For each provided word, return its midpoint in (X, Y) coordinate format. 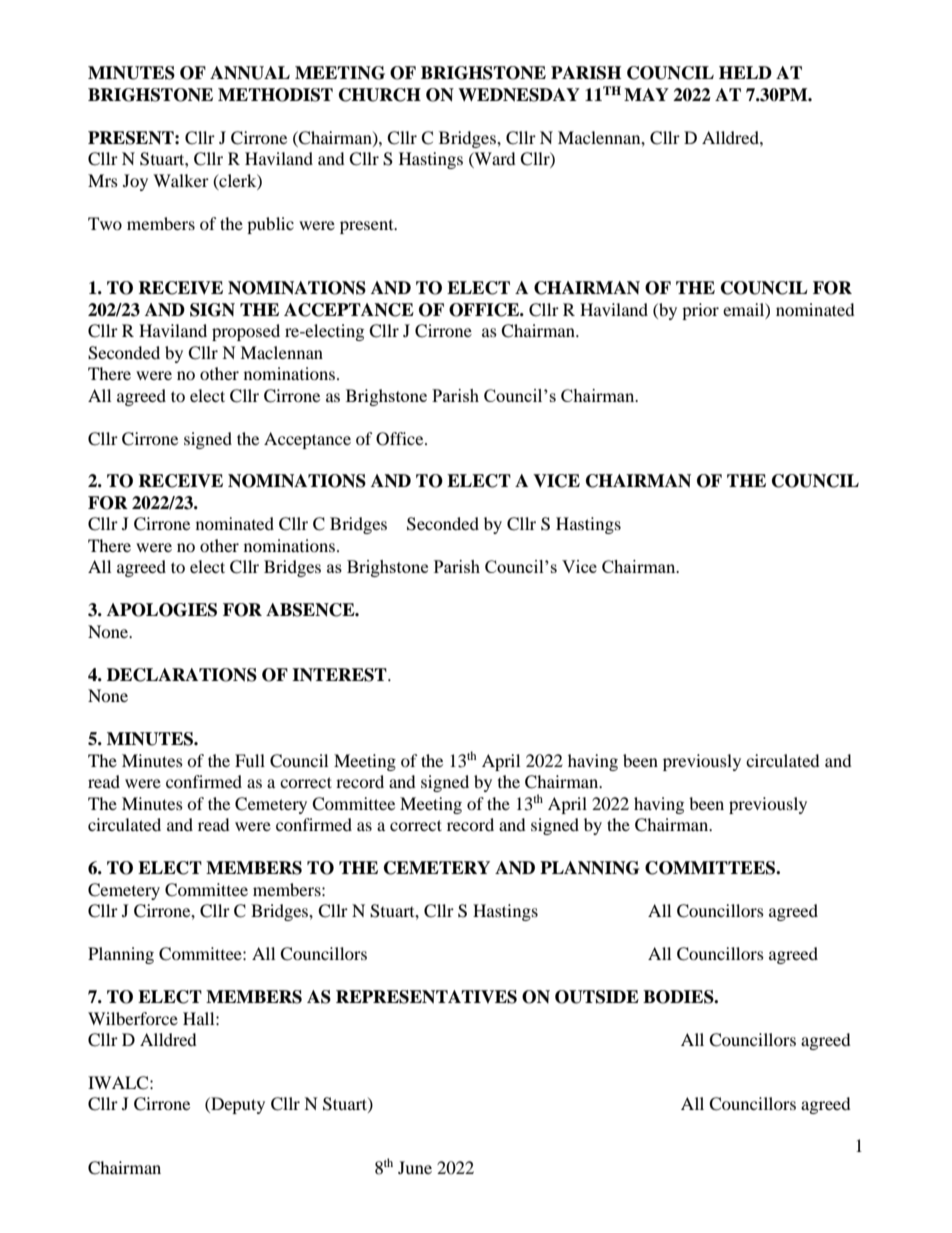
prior (700, 311)
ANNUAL (250, 73)
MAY (646, 94)
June (415, 1167)
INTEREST (340, 675)
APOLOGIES (162, 610)
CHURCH (380, 95)
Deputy (237, 1105)
